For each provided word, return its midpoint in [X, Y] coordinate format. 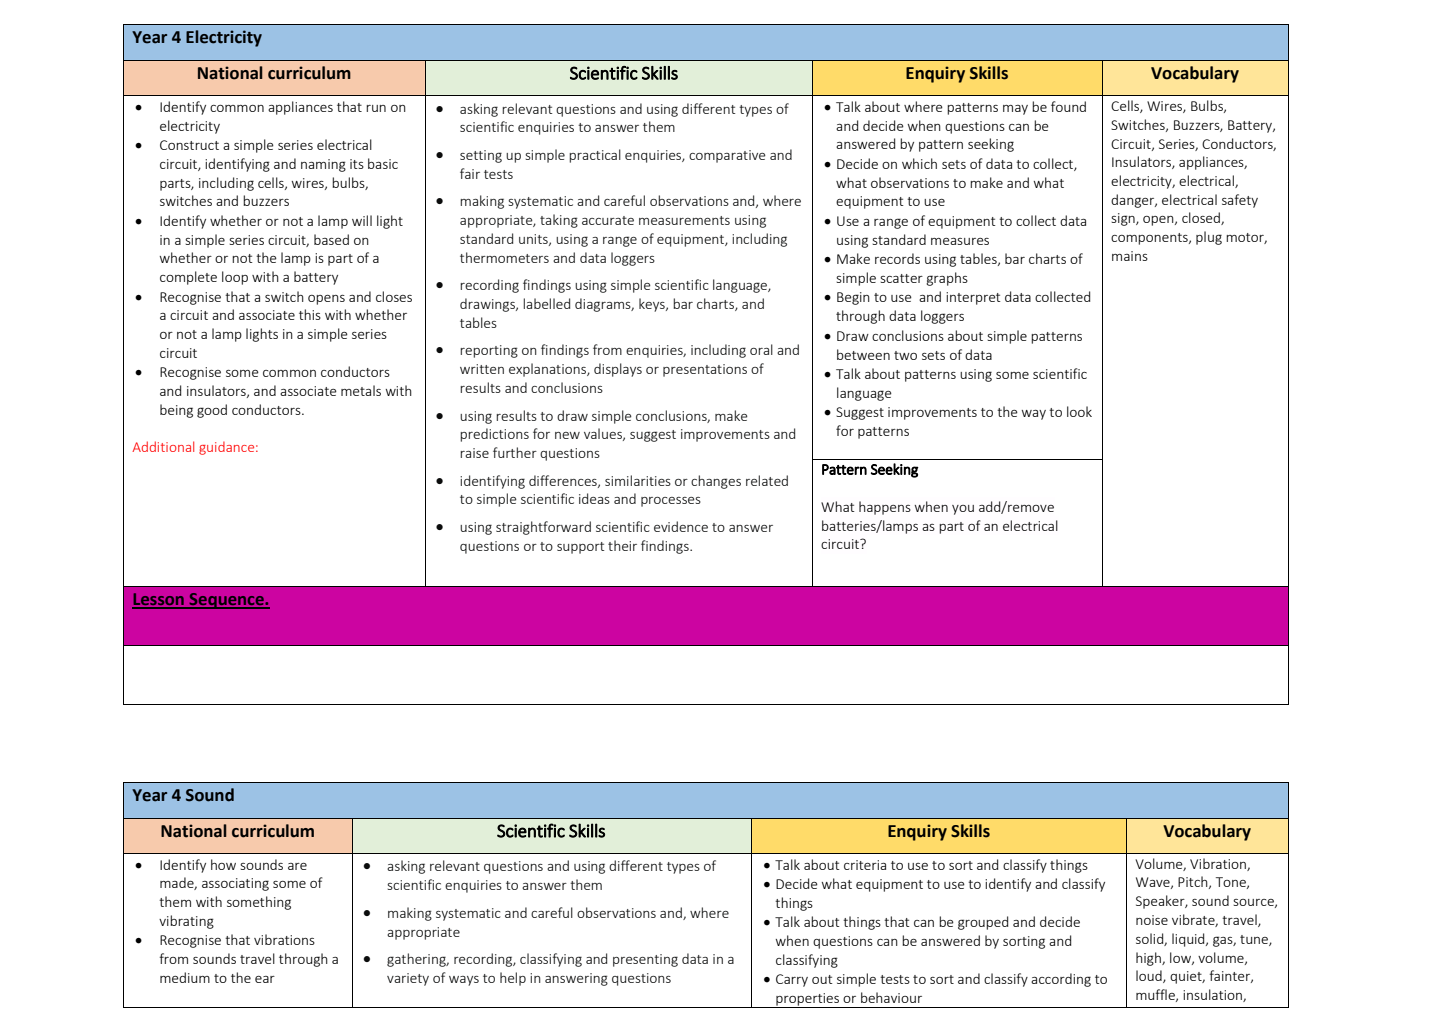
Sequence [226, 601]
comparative [727, 156]
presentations [705, 370]
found [1068, 106]
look [1079, 411]
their [622, 545]
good [212, 411]
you [963, 510]
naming [323, 165]
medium [185, 977]
